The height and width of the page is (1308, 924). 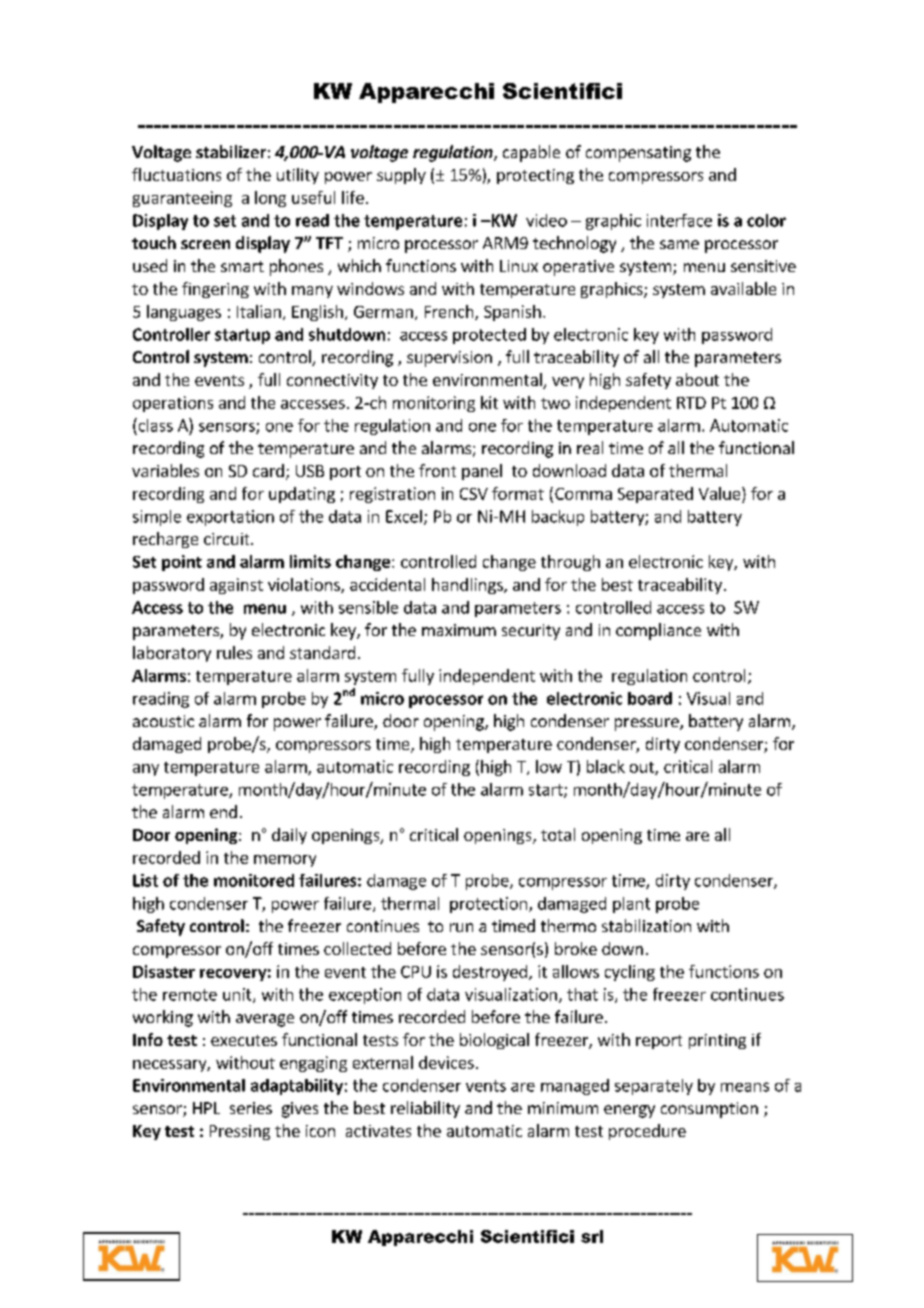 I want to click on stabilizer, so click(x=231, y=151).
